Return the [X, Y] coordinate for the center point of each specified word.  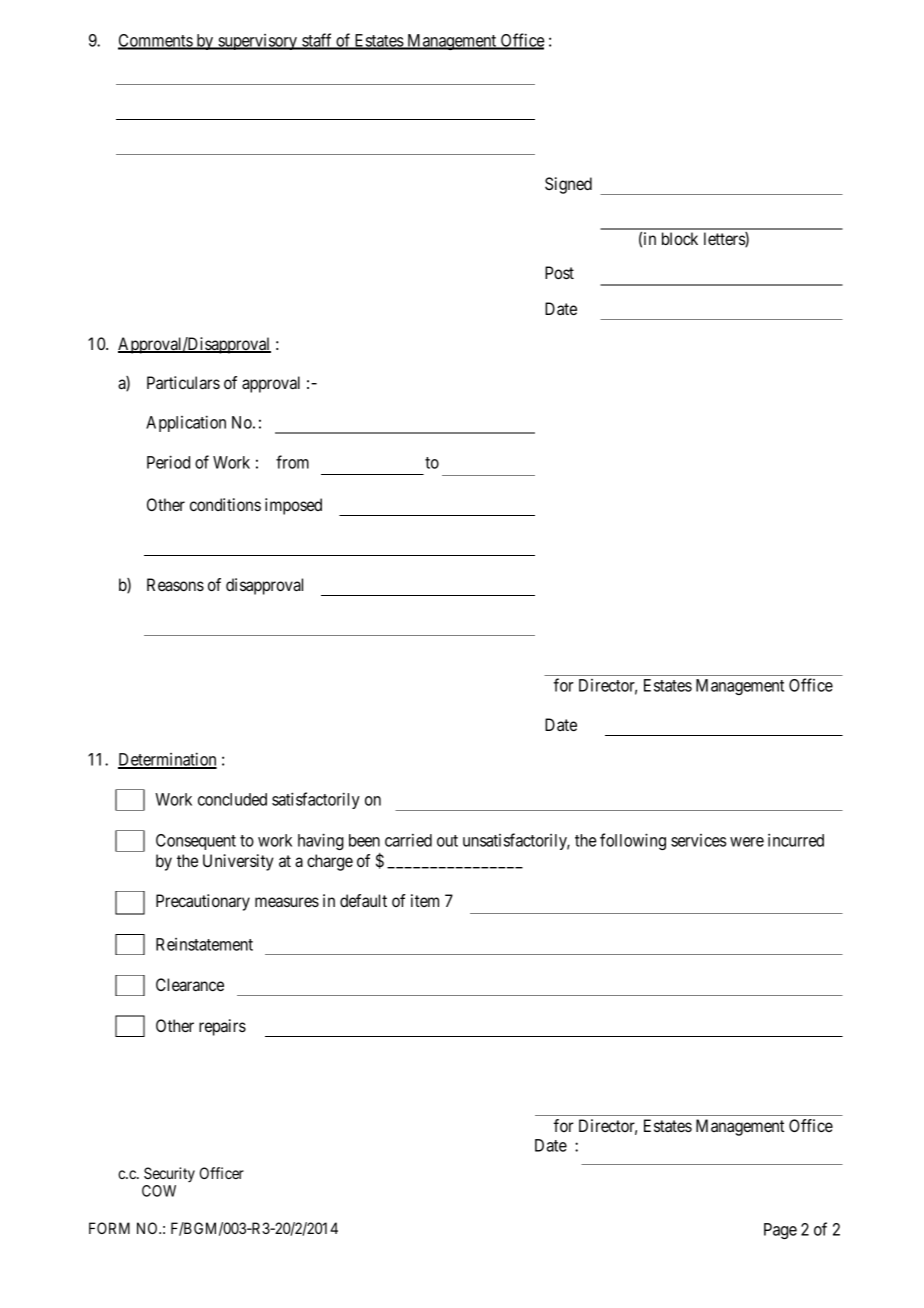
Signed [568, 185]
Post [559, 272]
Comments [156, 41]
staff [317, 41]
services [698, 840]
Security [169, 1174]
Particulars [183, 382]
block [680, 238]
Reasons [175, 584]
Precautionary [203, 902]
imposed [293, 506]
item [425, 900]
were [747, 842]
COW [159, 1191]
